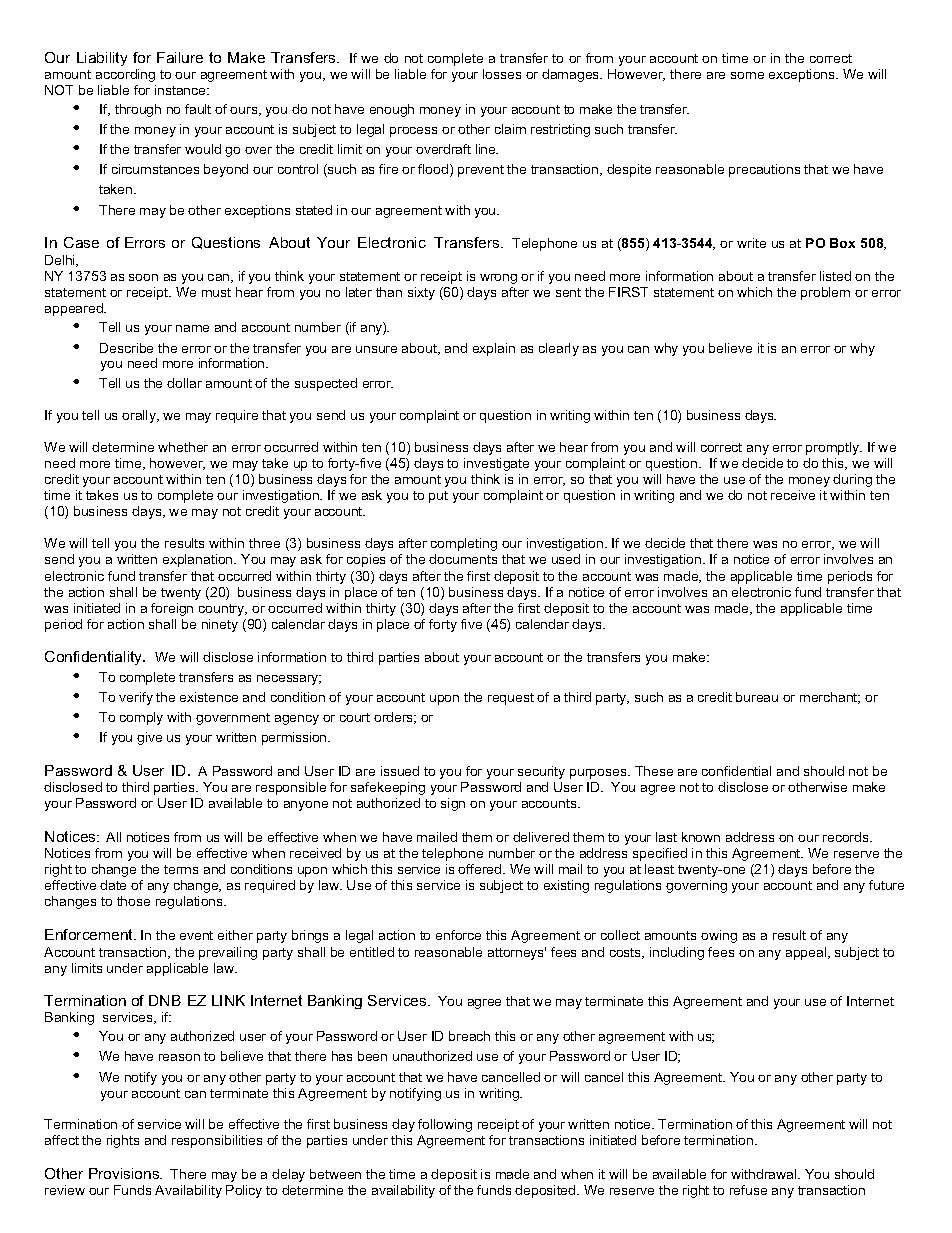 The width and height of the image is (952, 1233). I want to click on Provisions, so click(125, 1173).
